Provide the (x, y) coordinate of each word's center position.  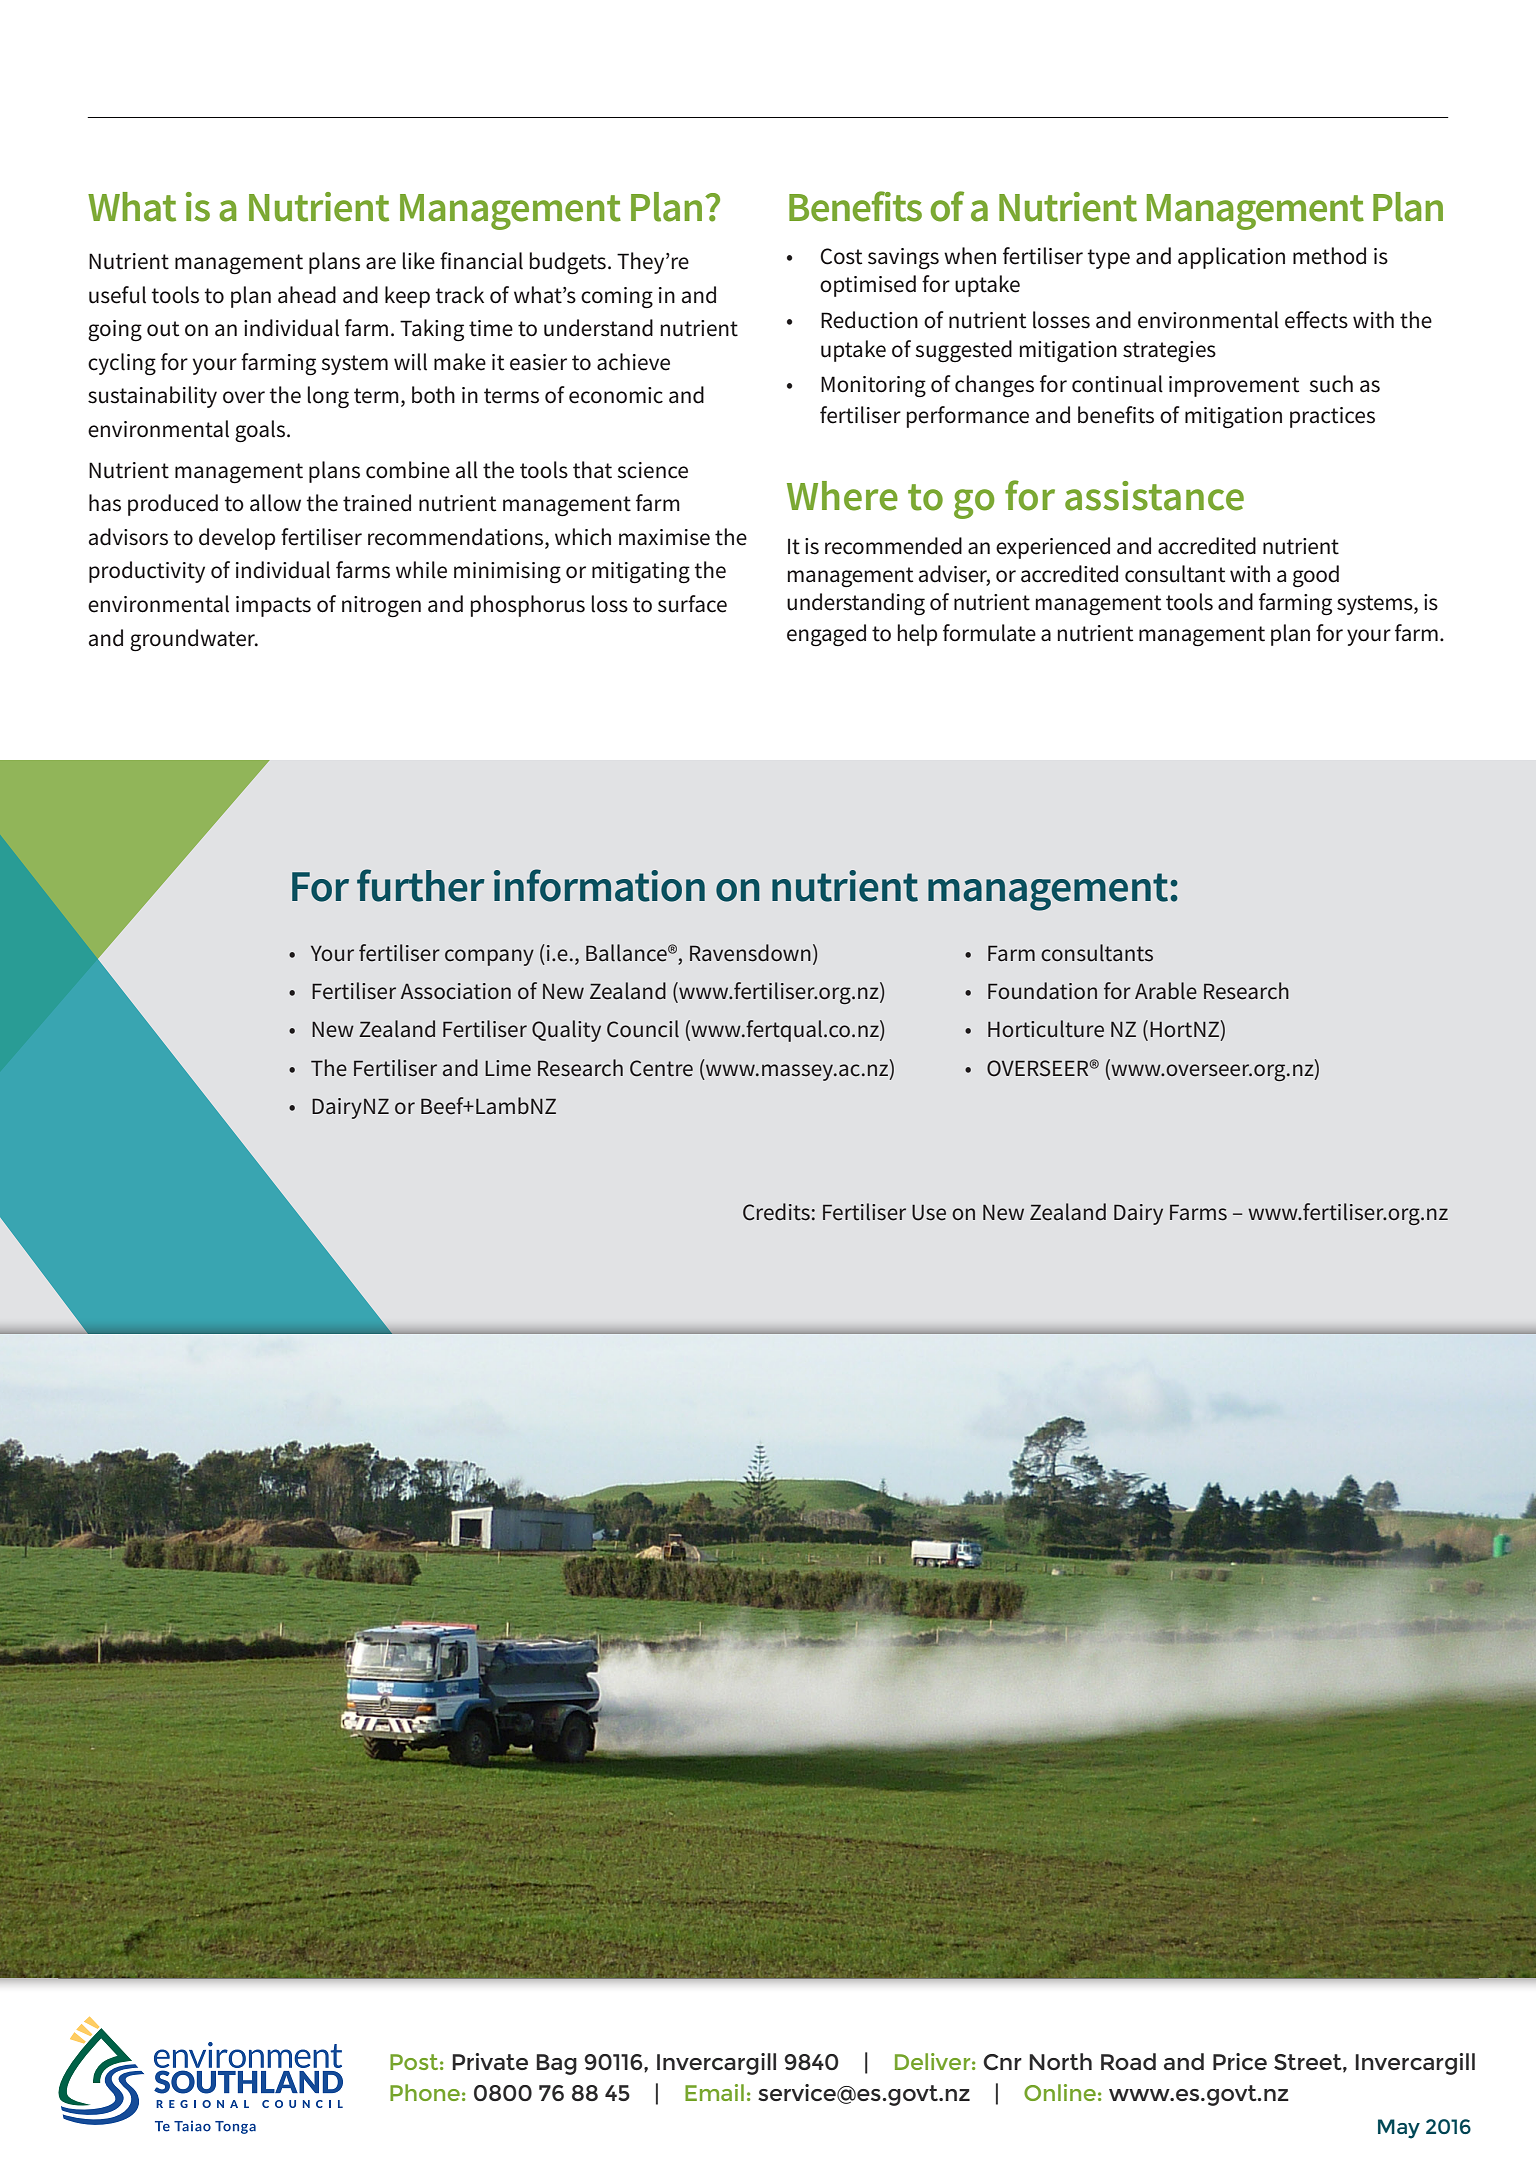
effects (1316, 320)
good (1316, 576)
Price (1240, 2061)
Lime (508, 1068)
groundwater (194, 640)
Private (490, 2061)
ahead (307, 295)
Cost (841, 256)
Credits (776, 1212)
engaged (826, 635)
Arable (1166, 991)
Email (714, 2092)
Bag (556, 2064)
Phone (425, 2092)
